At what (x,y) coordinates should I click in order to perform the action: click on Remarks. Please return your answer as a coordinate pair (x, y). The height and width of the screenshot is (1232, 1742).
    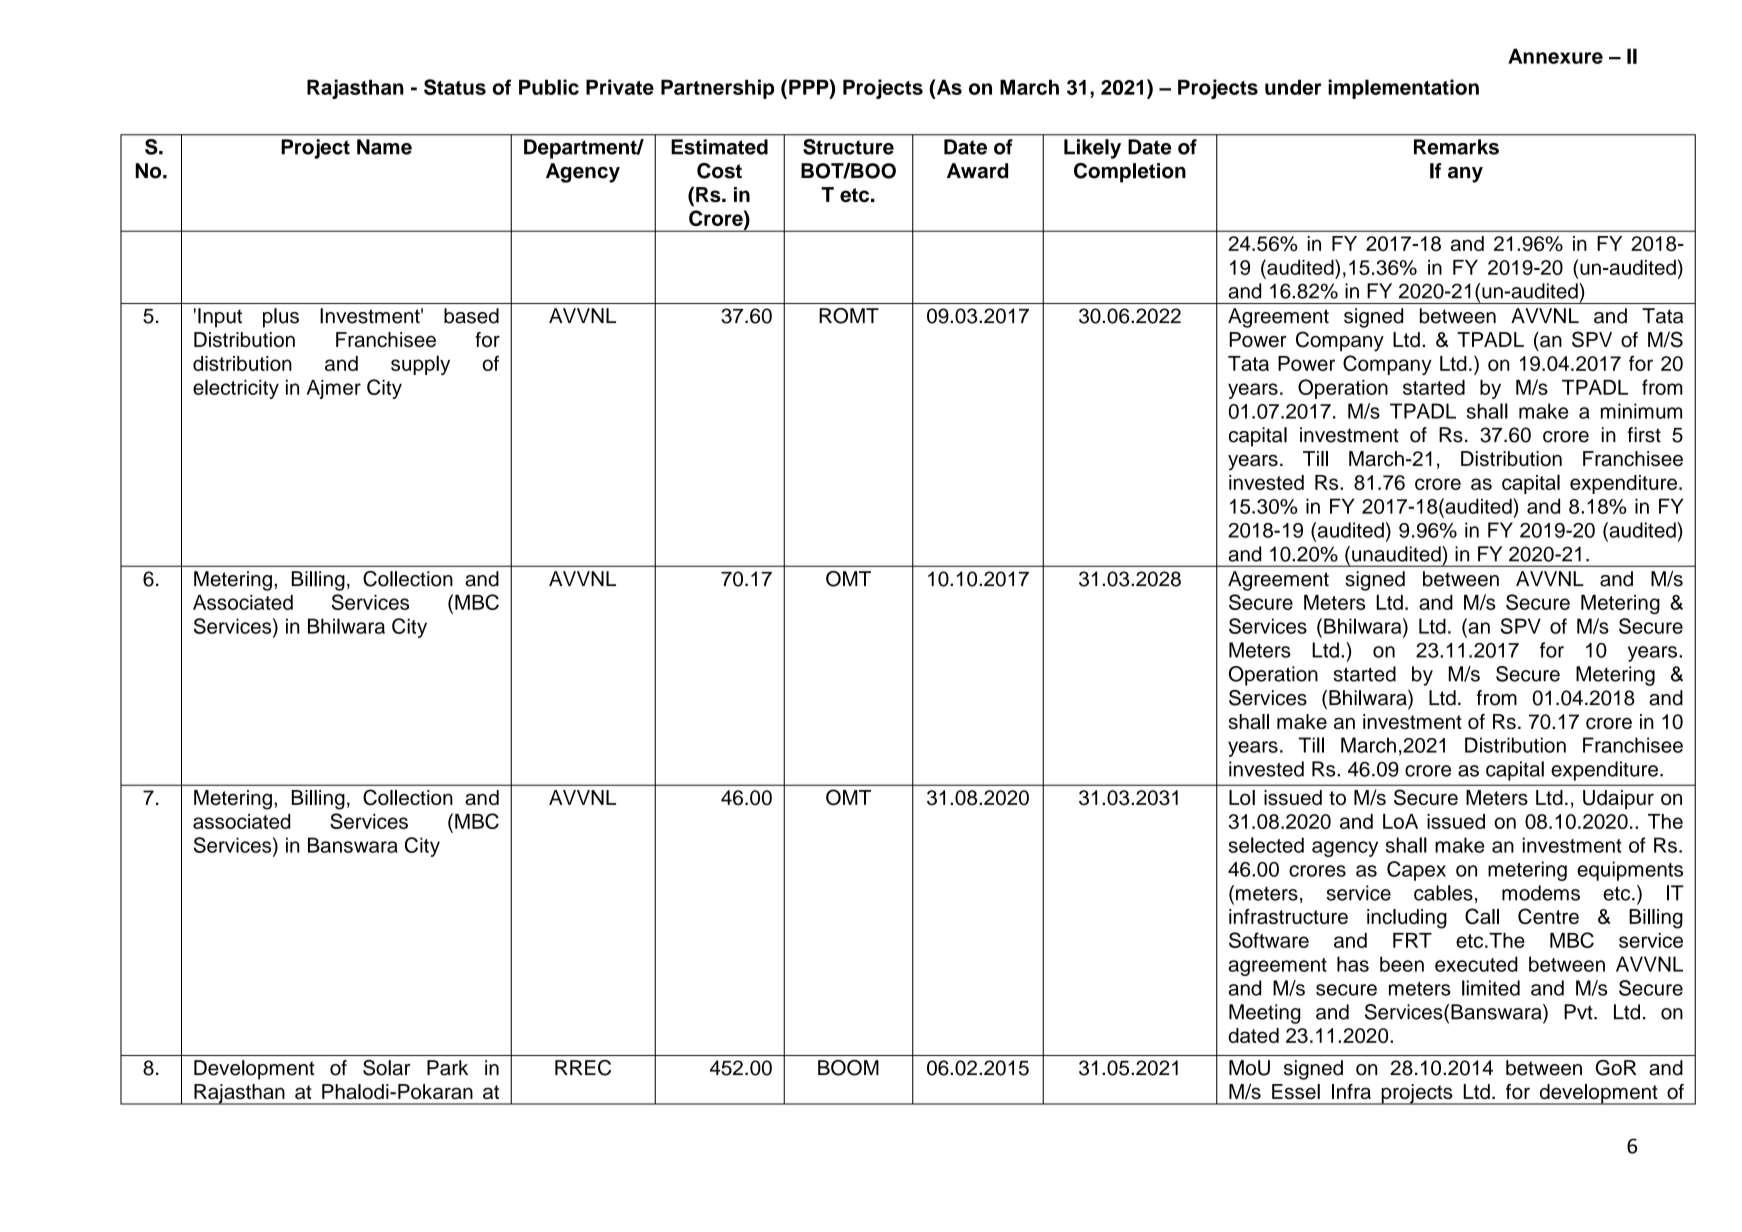
    Looking at the image, I should click on (1456, 147).
